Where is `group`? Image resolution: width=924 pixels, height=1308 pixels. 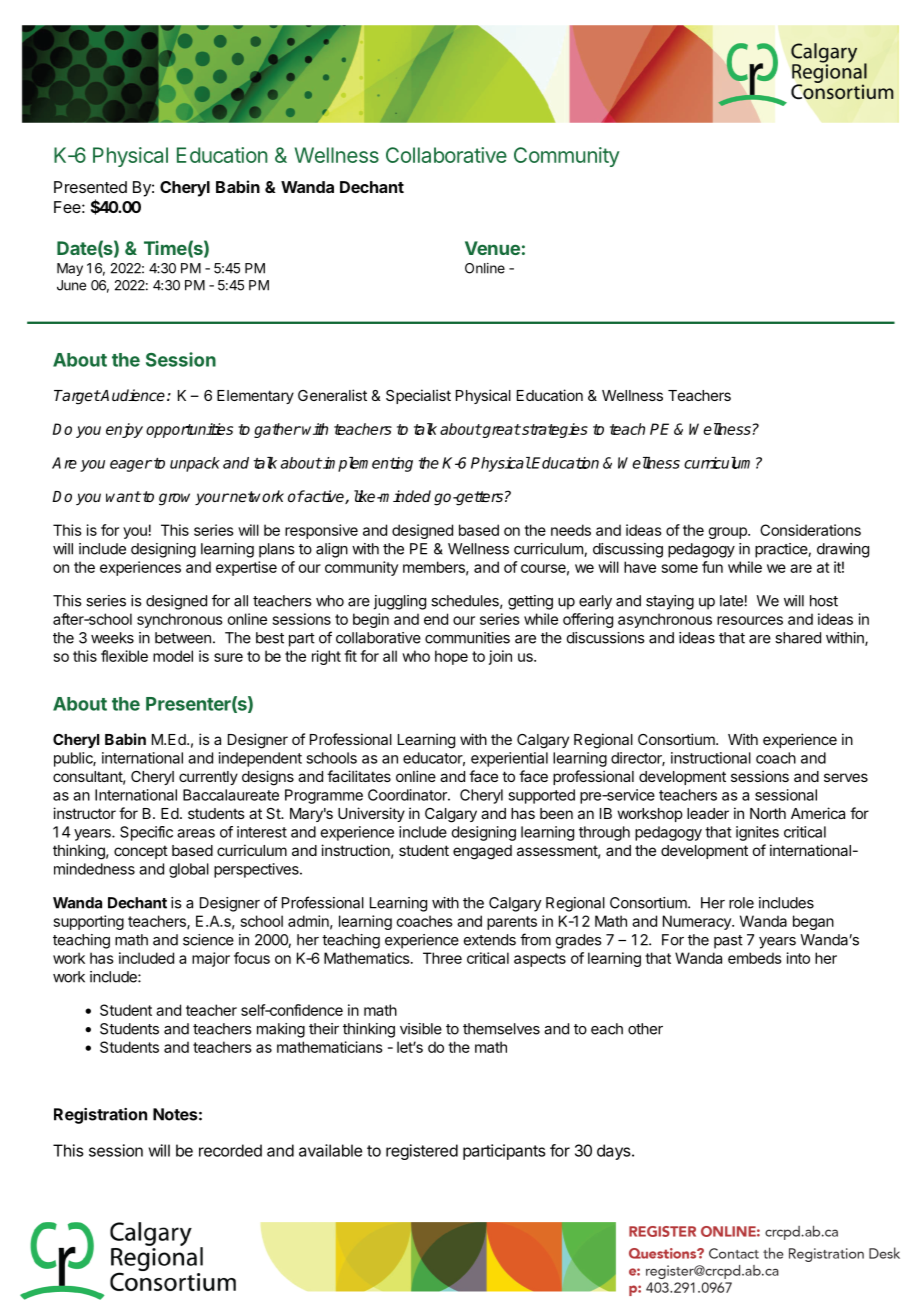 group is located at coordinates (728, 533).
